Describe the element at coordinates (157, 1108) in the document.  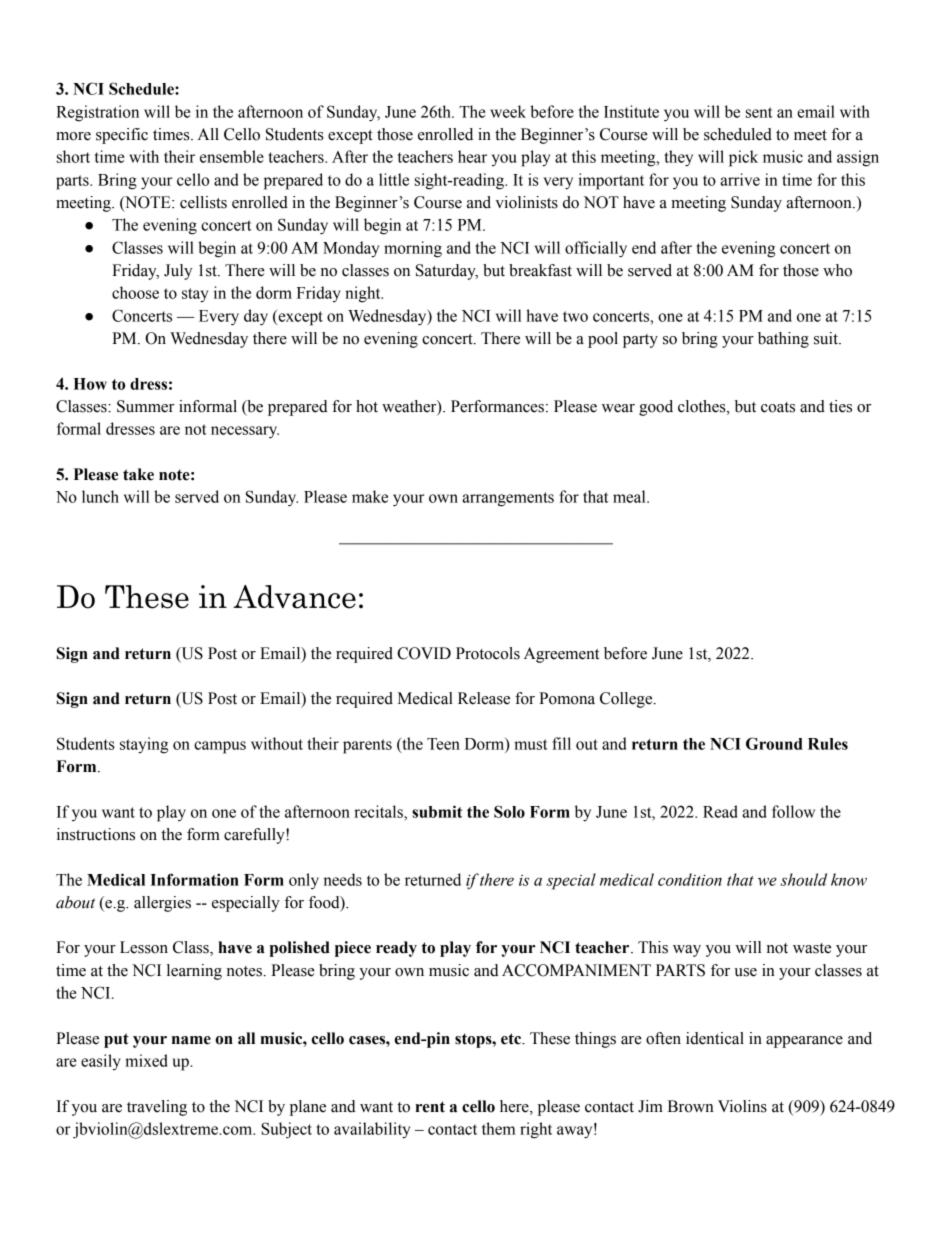
I see `traveling` at that location.
